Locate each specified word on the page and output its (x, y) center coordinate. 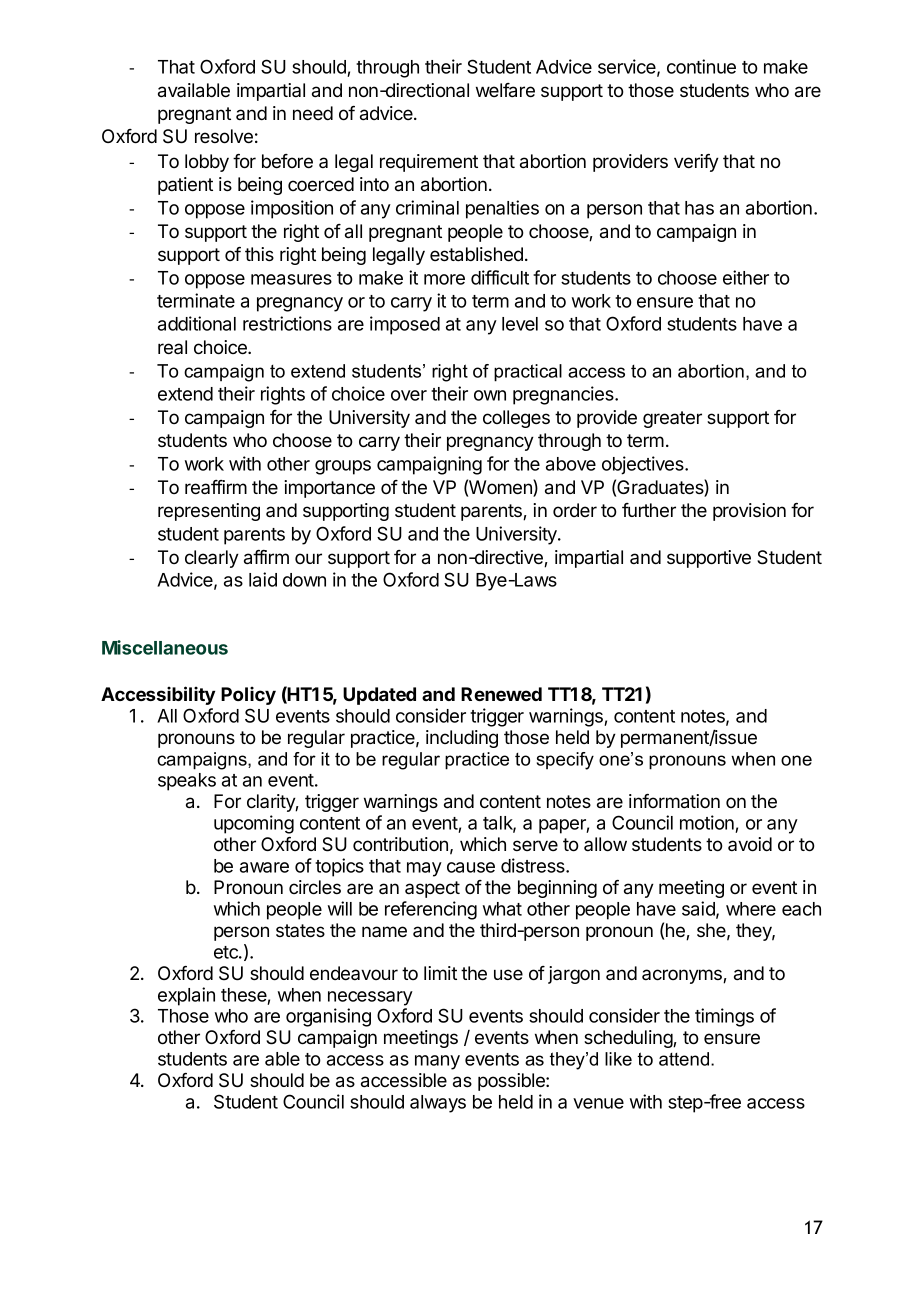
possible (512, 1082)
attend (685, 1059)
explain (186, 996)
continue (701, 66)
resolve (224, 136)
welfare (505, 90)
